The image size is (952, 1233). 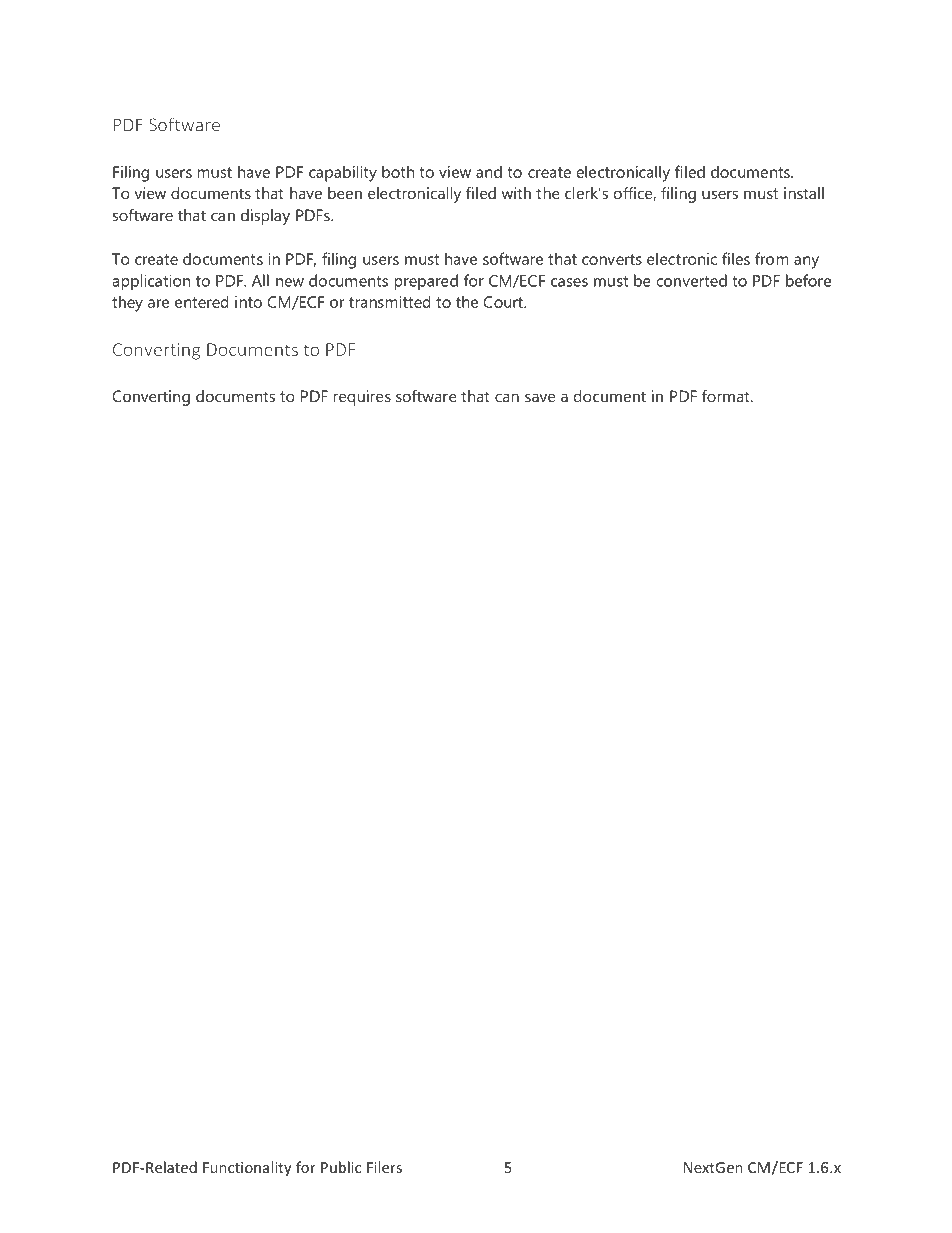 I want to click on Functionality, so click(x=247, y=1168).
